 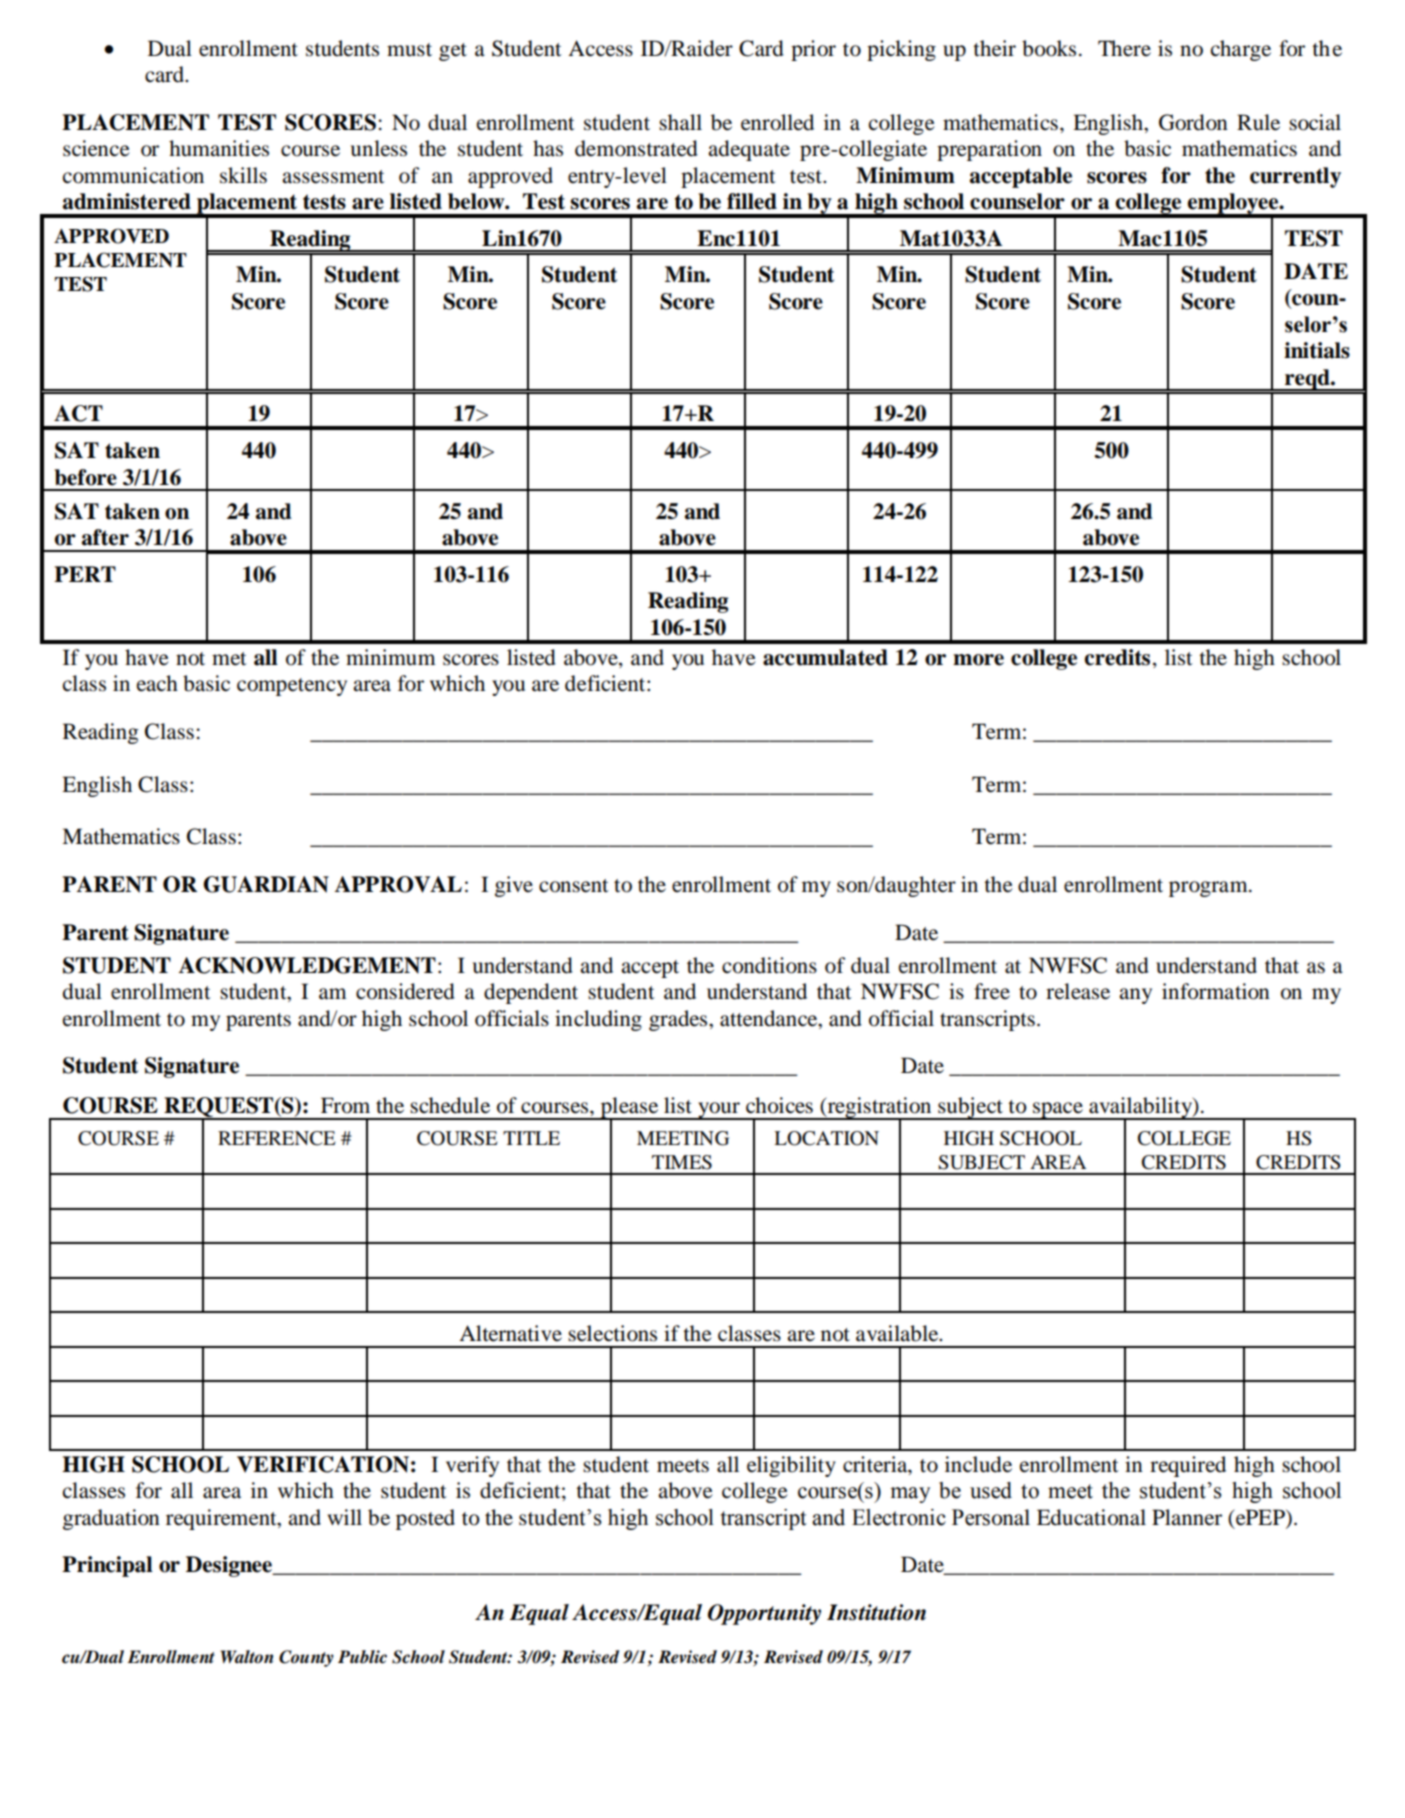 I want to click on more, so click(x=978, y=660).
